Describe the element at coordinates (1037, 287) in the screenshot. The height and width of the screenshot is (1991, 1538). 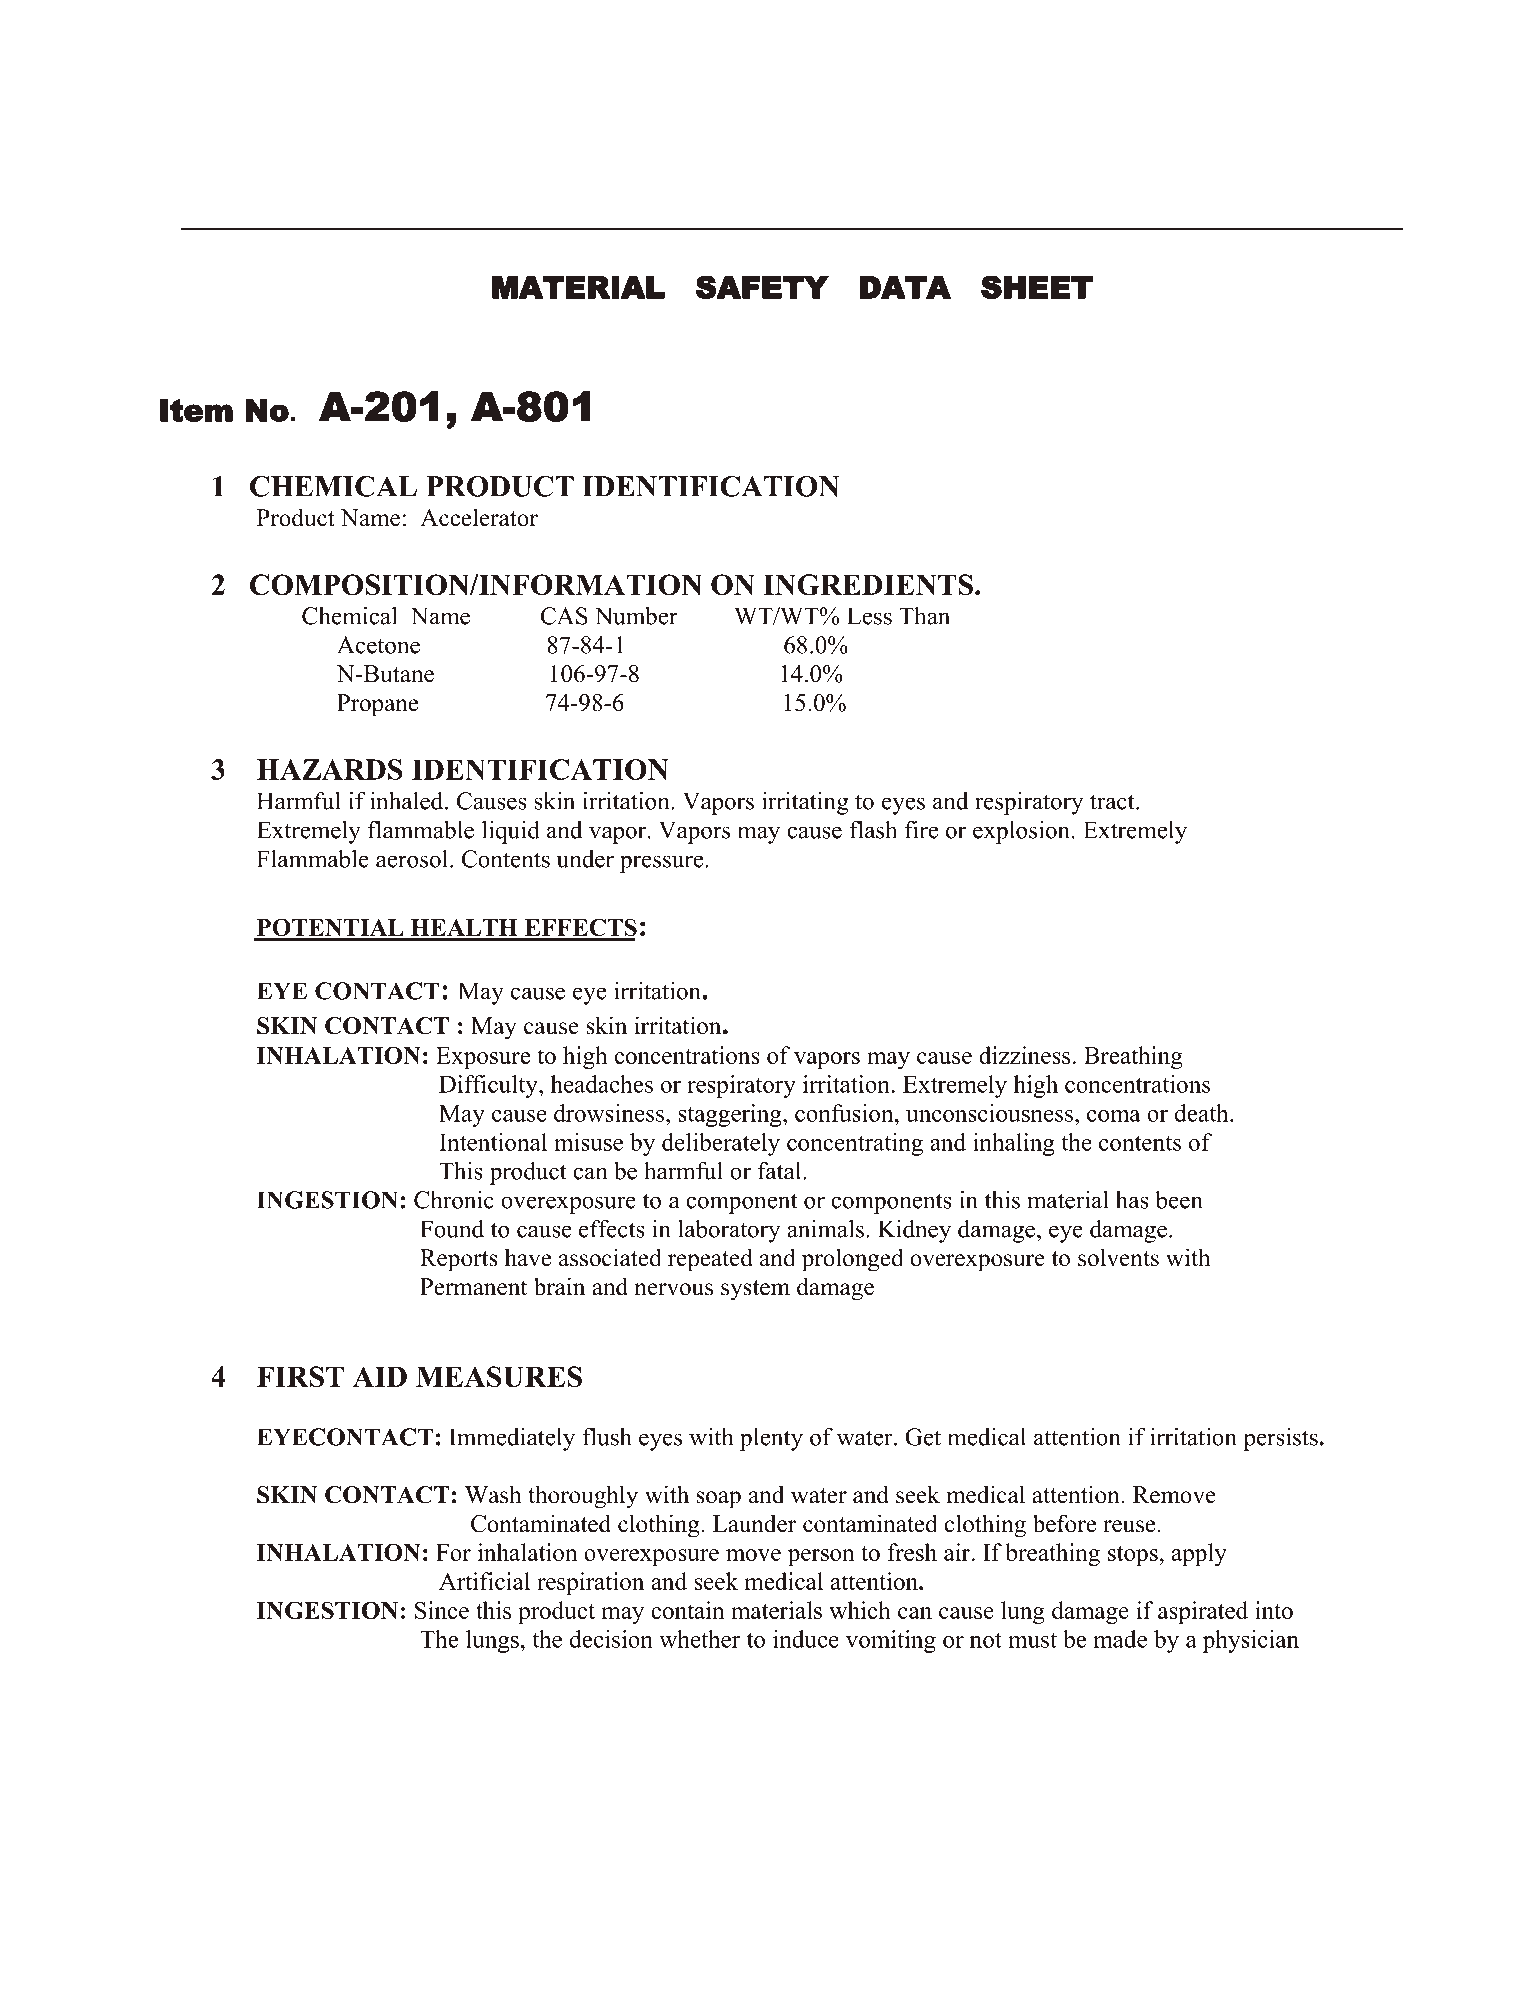
I see `SHEET` at that location.
